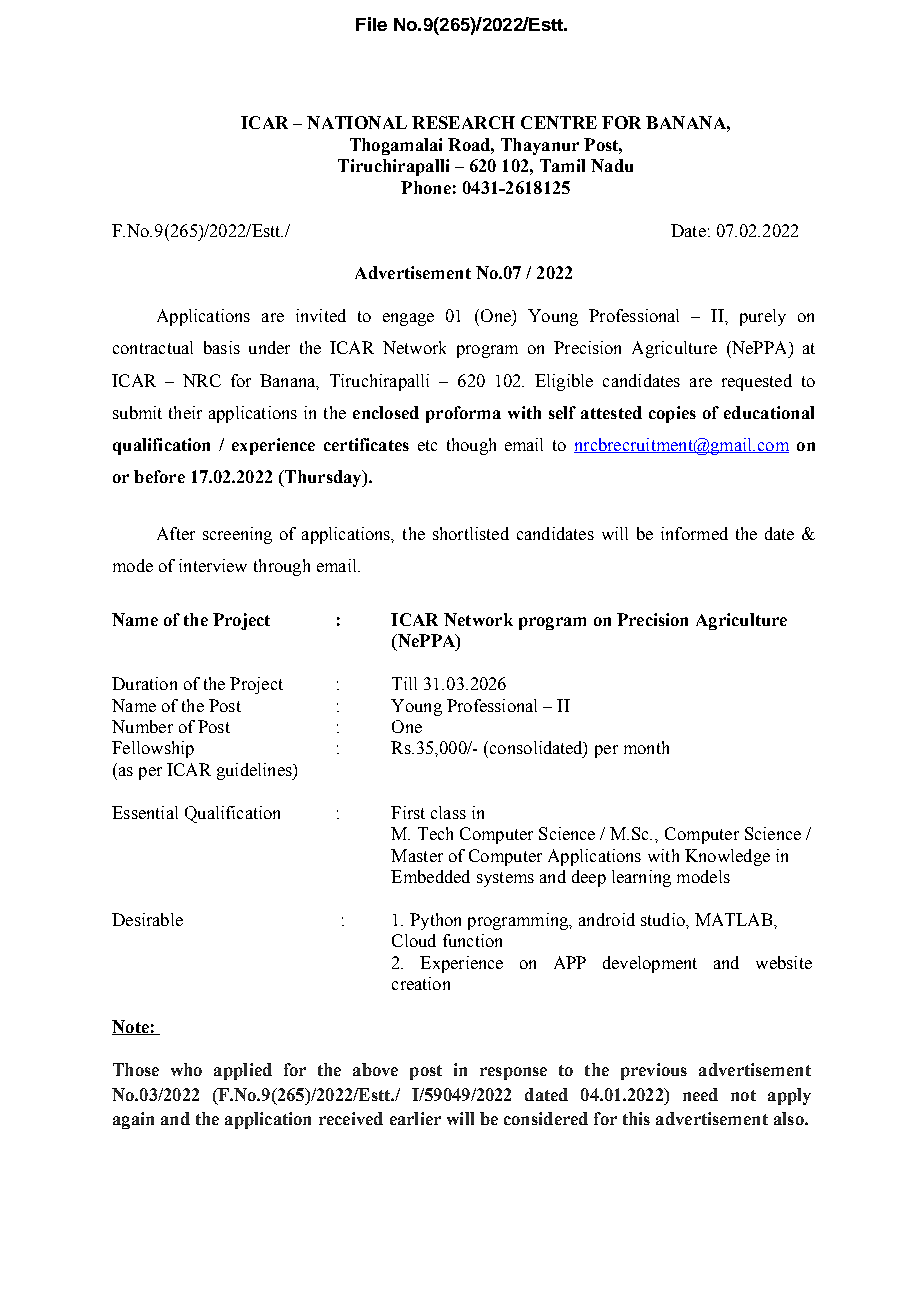 The image size is (924, 1308). What do you see at coordinates (471, 446) in the image?
I see `though` at bounding box center [471, 446].
